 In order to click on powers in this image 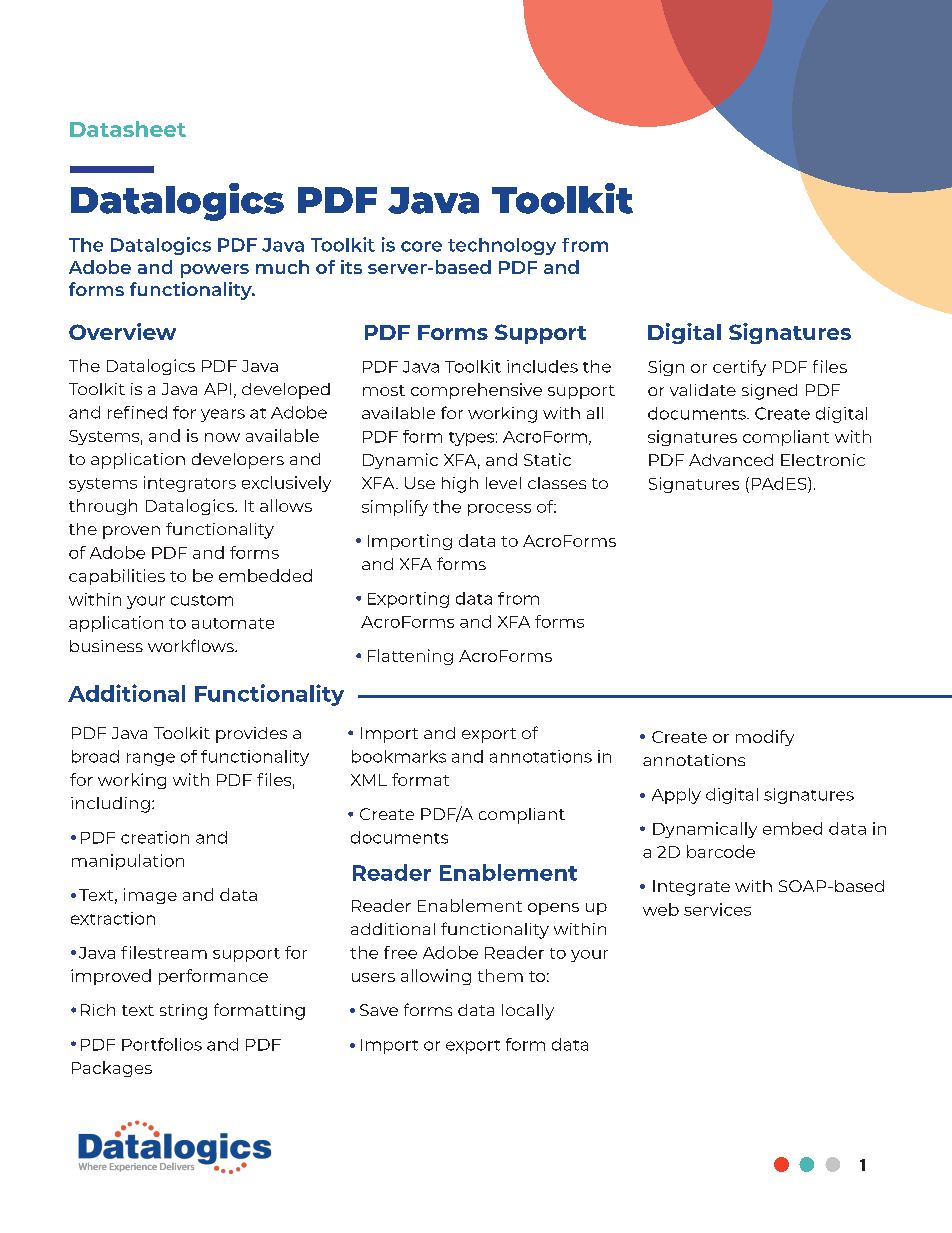, I will do `click(215, 271)`.
